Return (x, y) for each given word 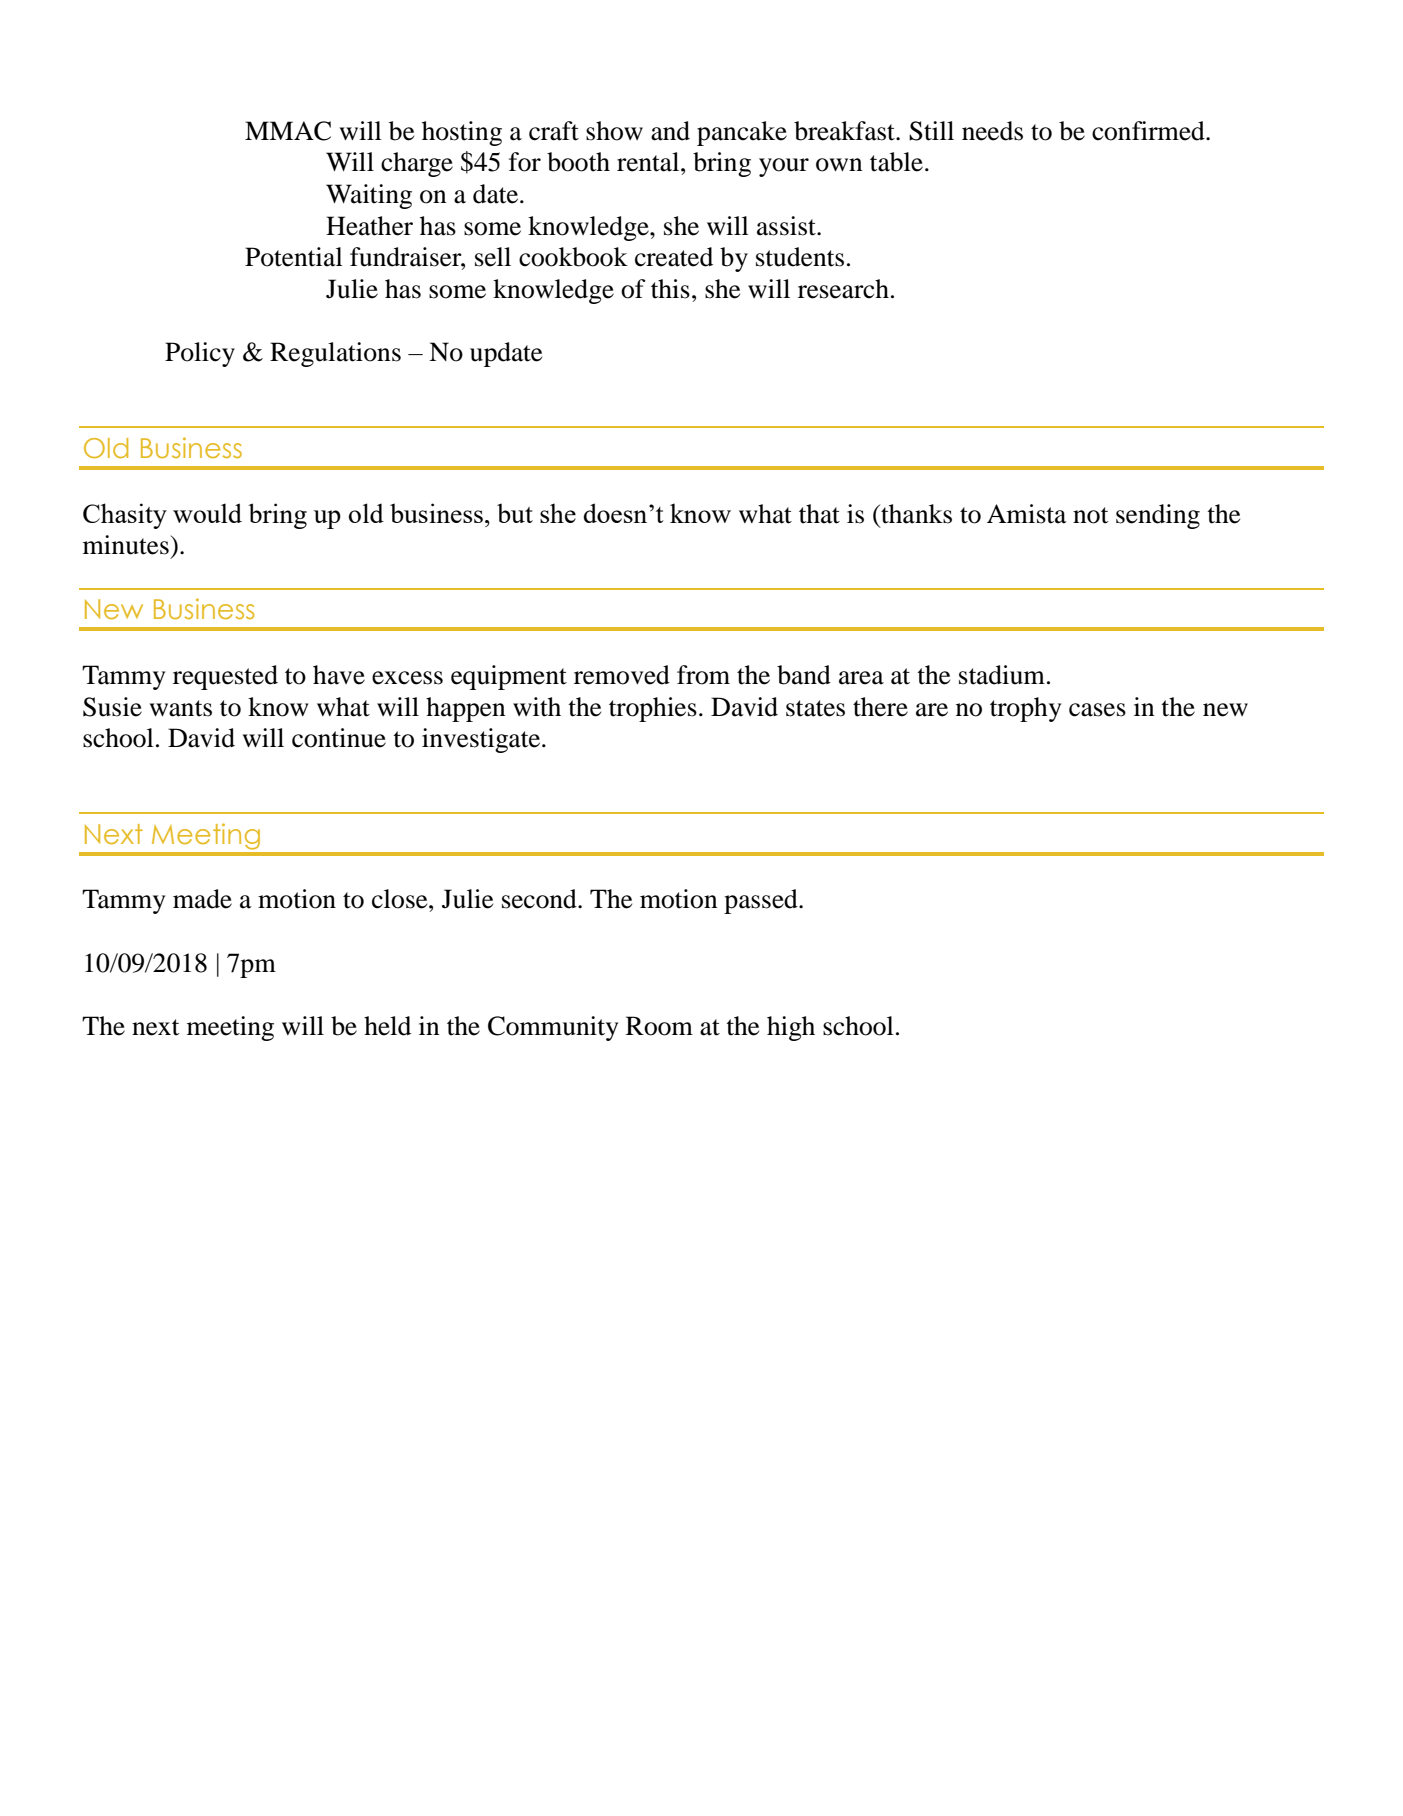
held (387, 1026)
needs (992, 131)
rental (649, 162)
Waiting (369, 196)
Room (659, 1026)
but (515, 513)
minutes (127, 545)
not (1091, 515)
